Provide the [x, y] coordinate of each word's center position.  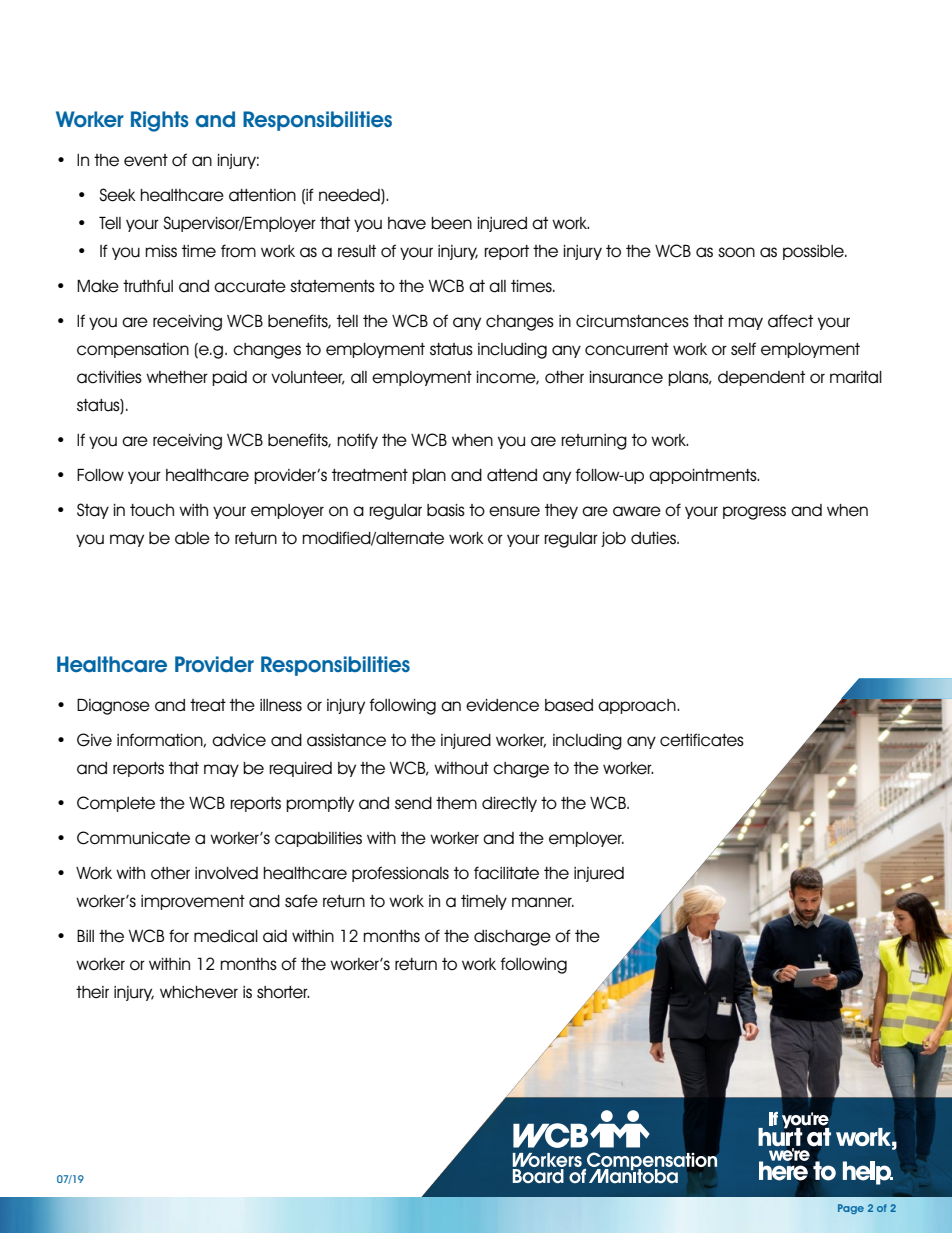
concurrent [627, 349]
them [456, 803]
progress [754, 513]
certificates [702, 740]
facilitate [506, 873]
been [451, 223]
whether [177, 377]
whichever [199, 992]
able [192, 538]
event [146, 160]
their [92, 992]
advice [239, 740]
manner [543, 902]
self [743, 349]
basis [446, 510]
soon [736, 252]
